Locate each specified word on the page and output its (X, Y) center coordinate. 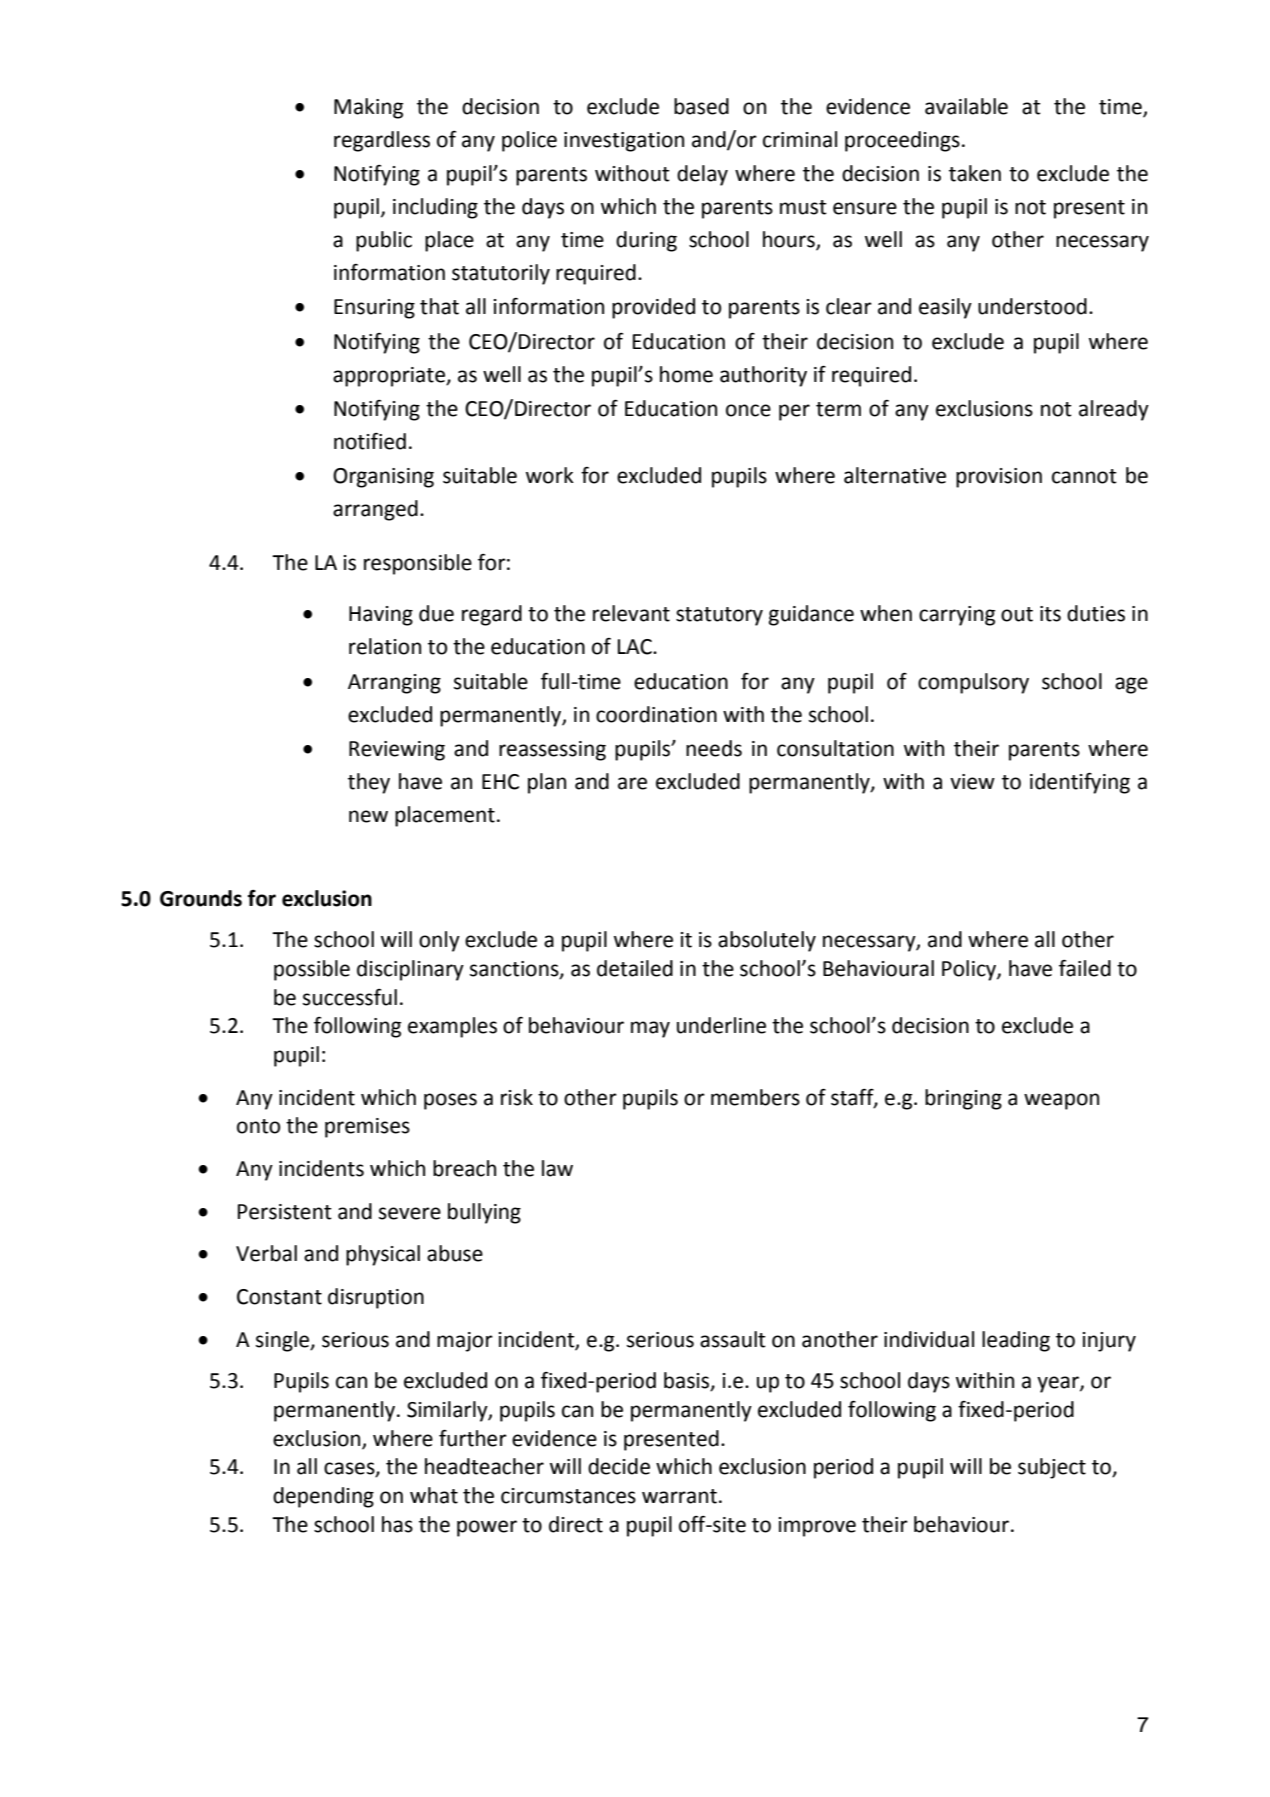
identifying (1080, 783)
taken (975, 173)
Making (368, 108)
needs (714, 748)
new (368, 816)
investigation (624, 142)
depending (323, 1497)
